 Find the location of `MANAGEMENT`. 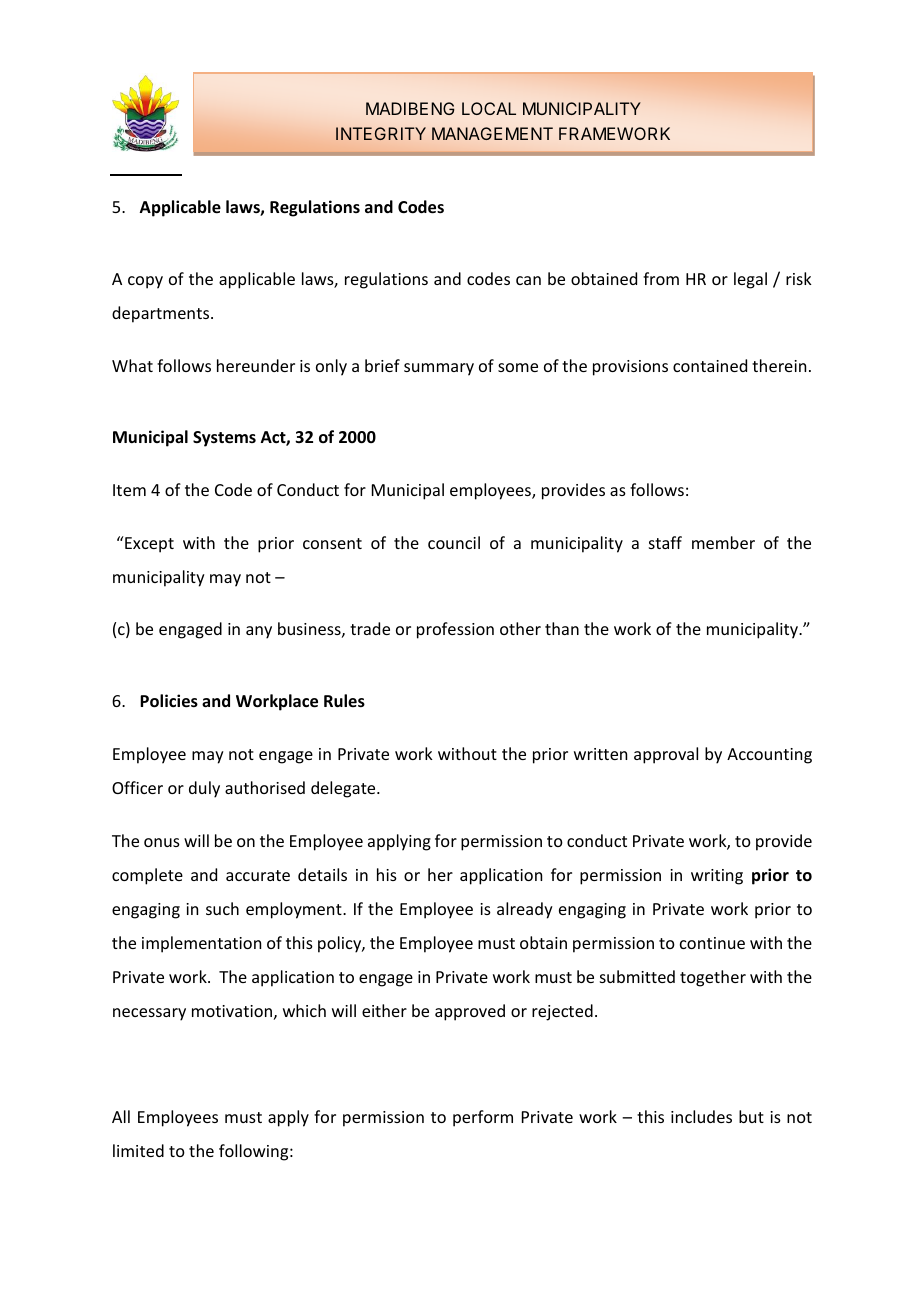

MANAGEMENT is located at coordinates (492, 133).
